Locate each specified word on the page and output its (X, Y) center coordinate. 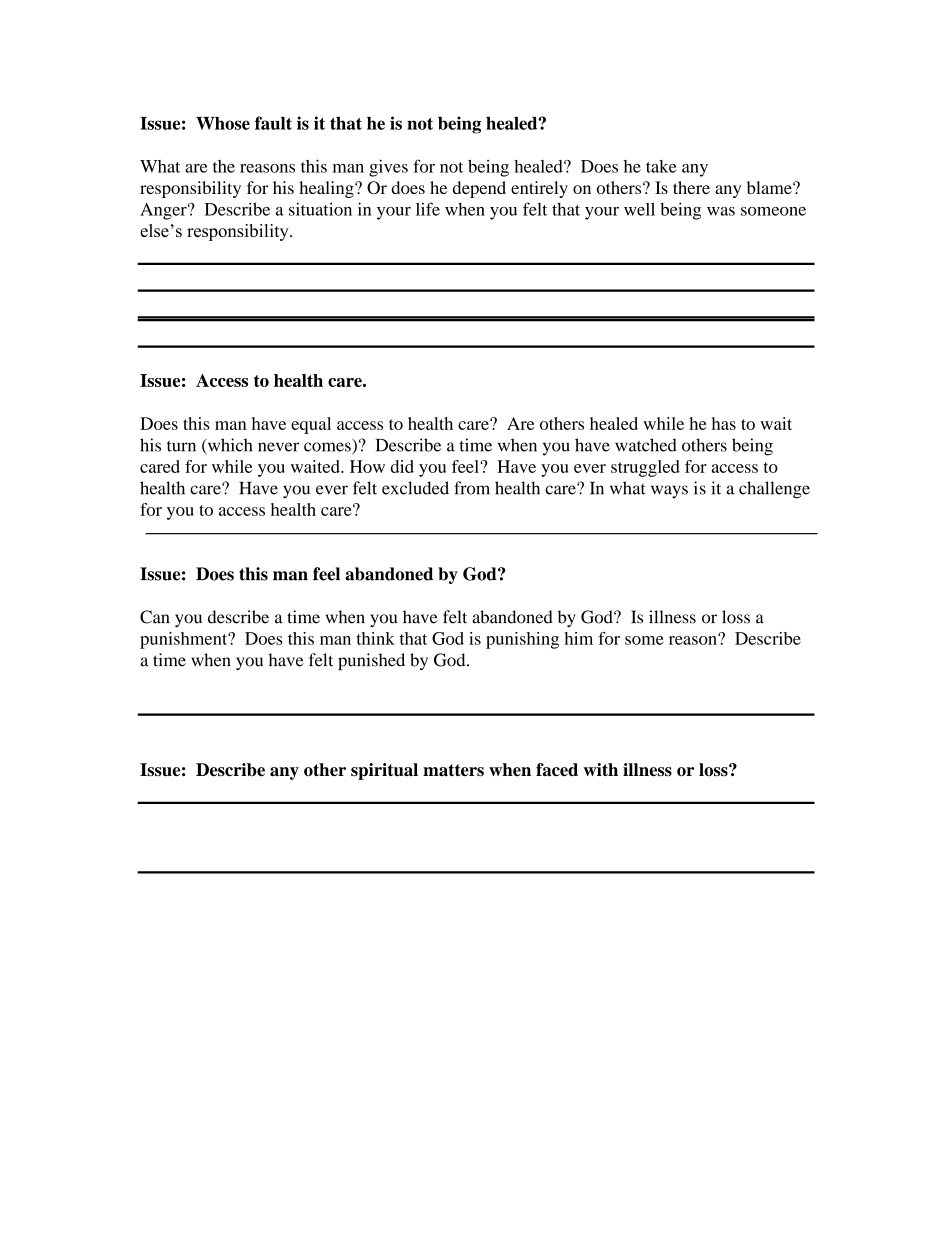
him (578, 638)
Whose (223, 123)
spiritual (384, 771)
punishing (522, 640)
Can (155, 617)
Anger (164, 211)
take (661, 166)
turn (181, 446)
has (724, 423)
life (428, 209)
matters (453, 770)
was (721, 211)
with (600, 769)
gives (388, 168)
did (402, 466)
